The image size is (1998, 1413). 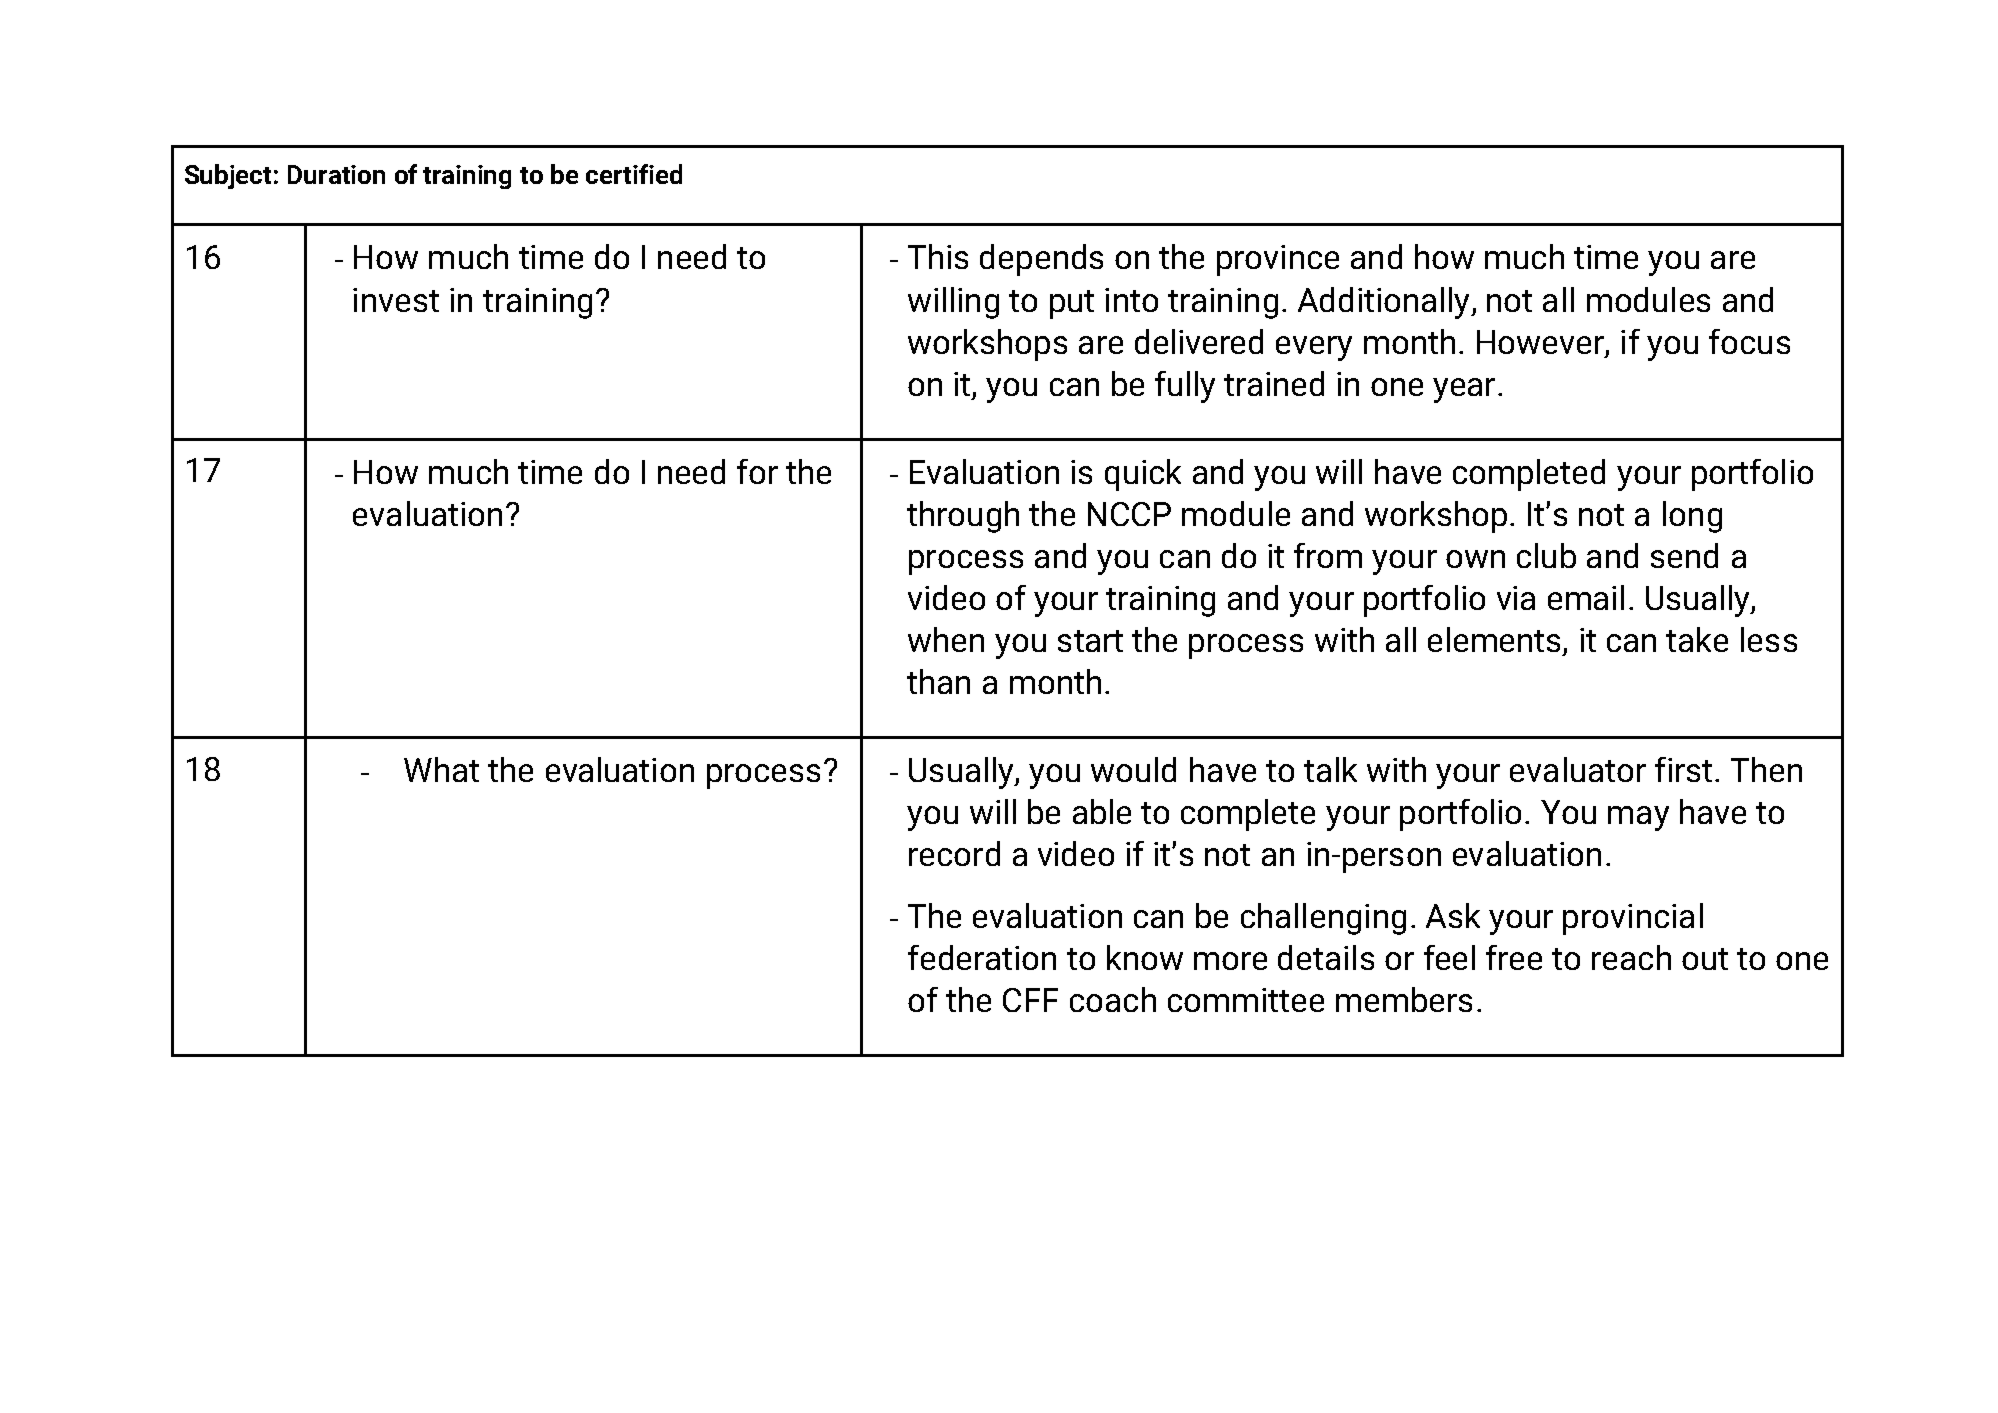 I want to click on certified, so click(x=634, y=174).
